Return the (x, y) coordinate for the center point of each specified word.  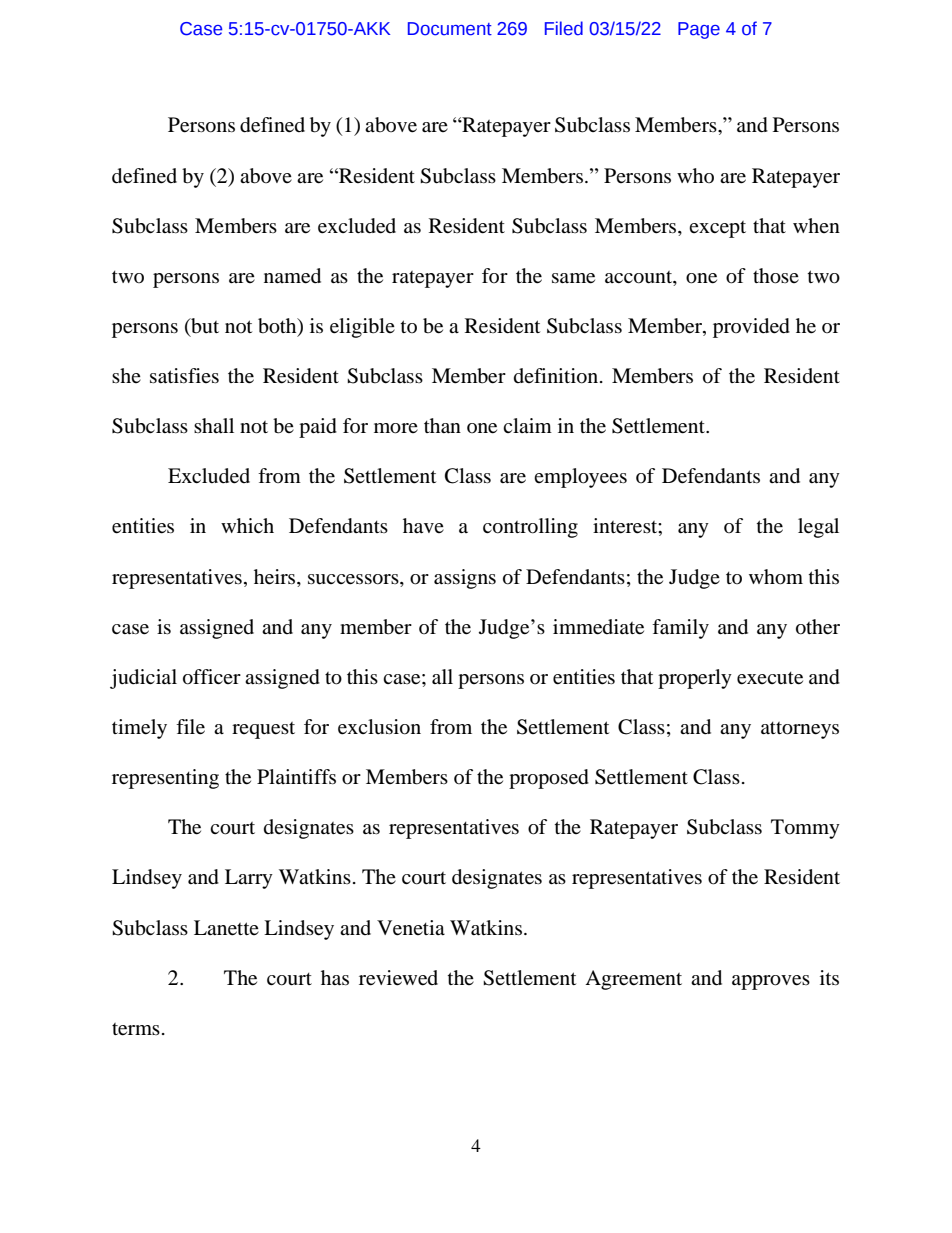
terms (136, 1029)
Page (699, 30)
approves (771, 982)
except (717, 229)
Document (450, 29)
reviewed (398, 978)
